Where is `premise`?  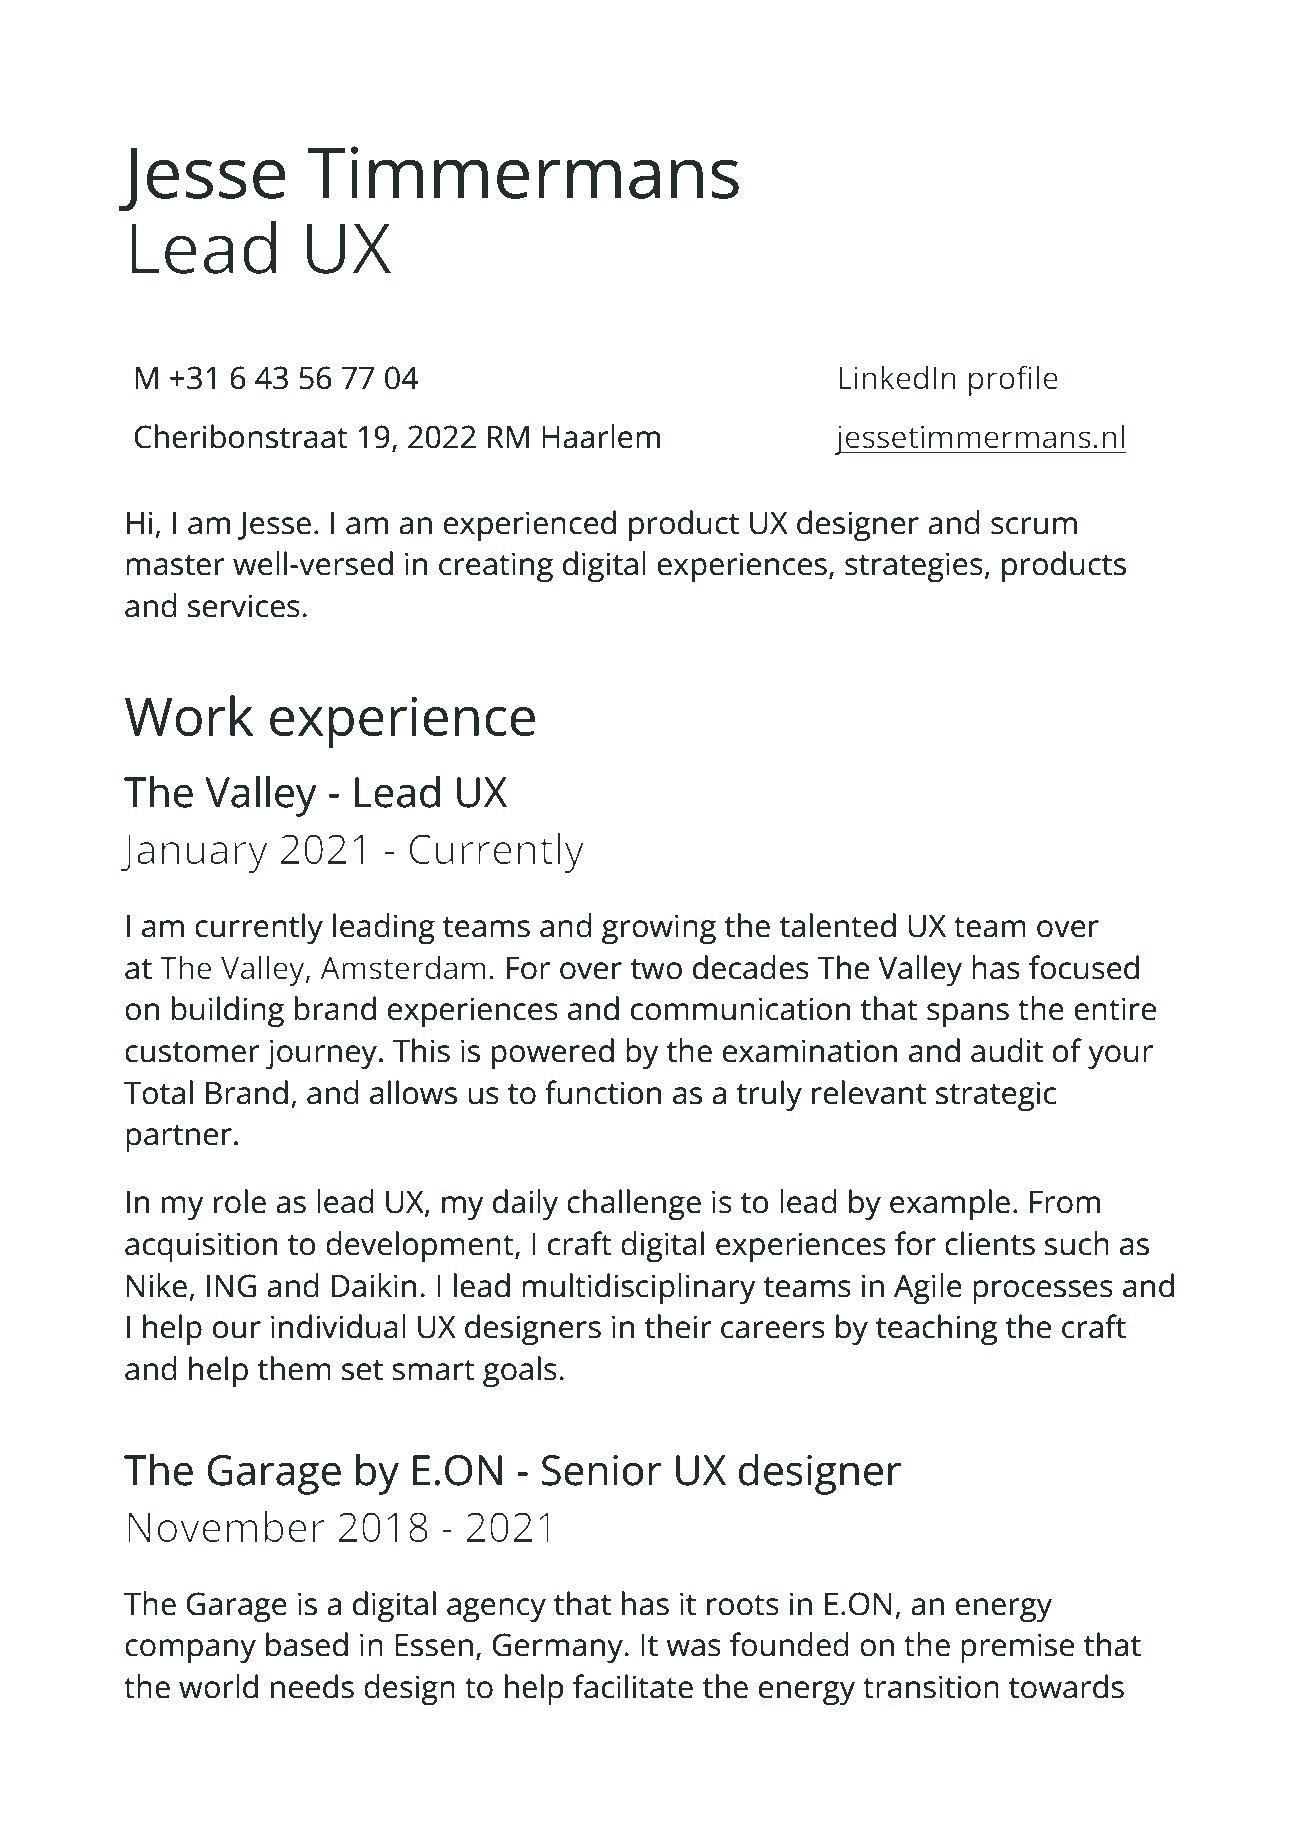
premise is located at coordinates (1017, 1648).
